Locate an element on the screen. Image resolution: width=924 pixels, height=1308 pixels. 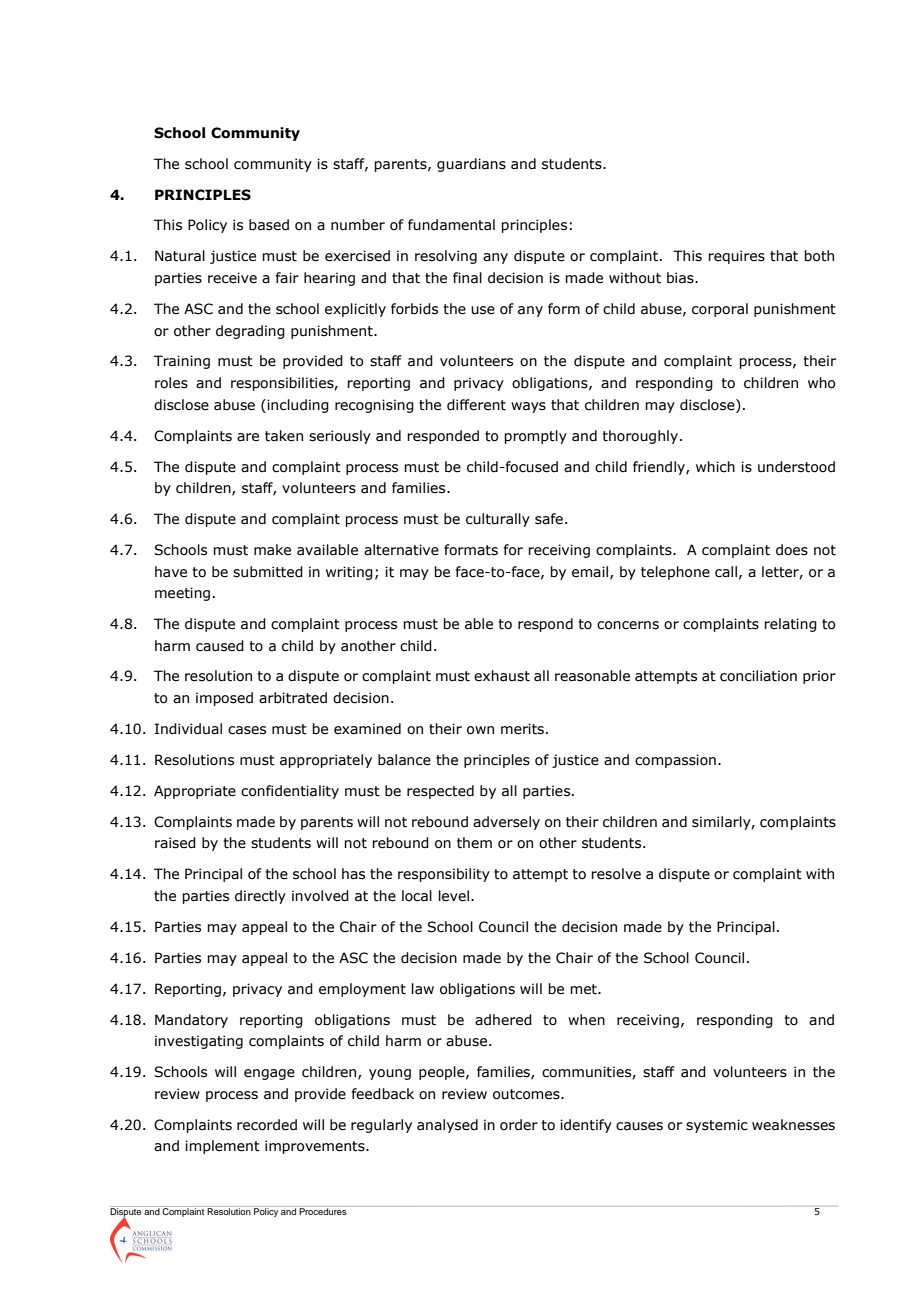
based is located at coordinates (269, 225).
